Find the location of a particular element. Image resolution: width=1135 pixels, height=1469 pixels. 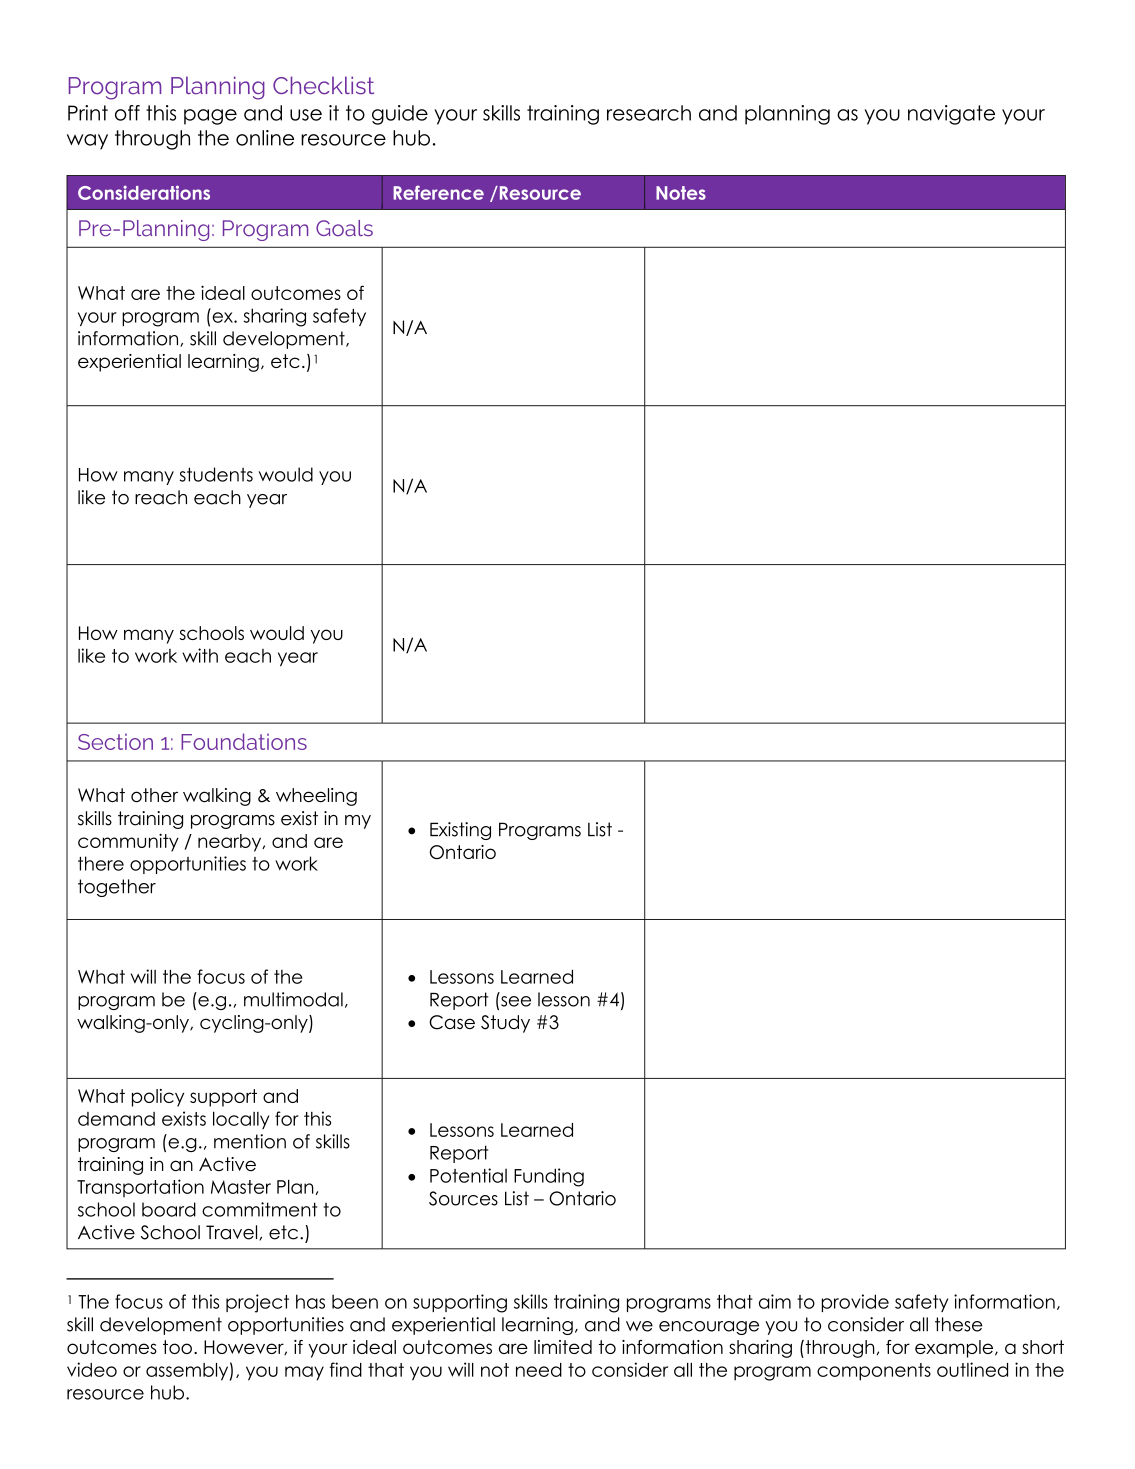

navigate is located at coordinates (951, 115).
